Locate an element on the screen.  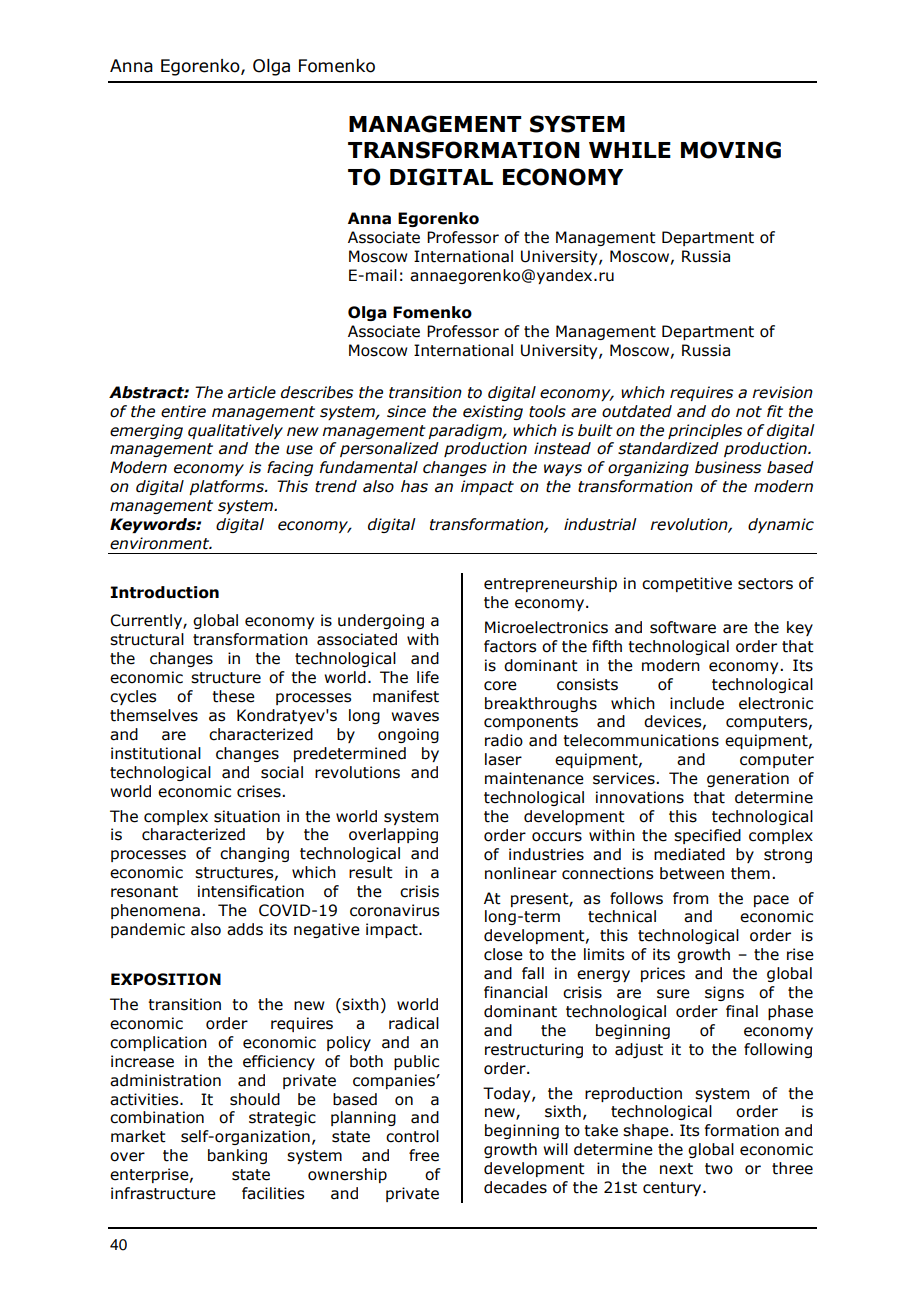
life is located at coordinates (428, 677).
